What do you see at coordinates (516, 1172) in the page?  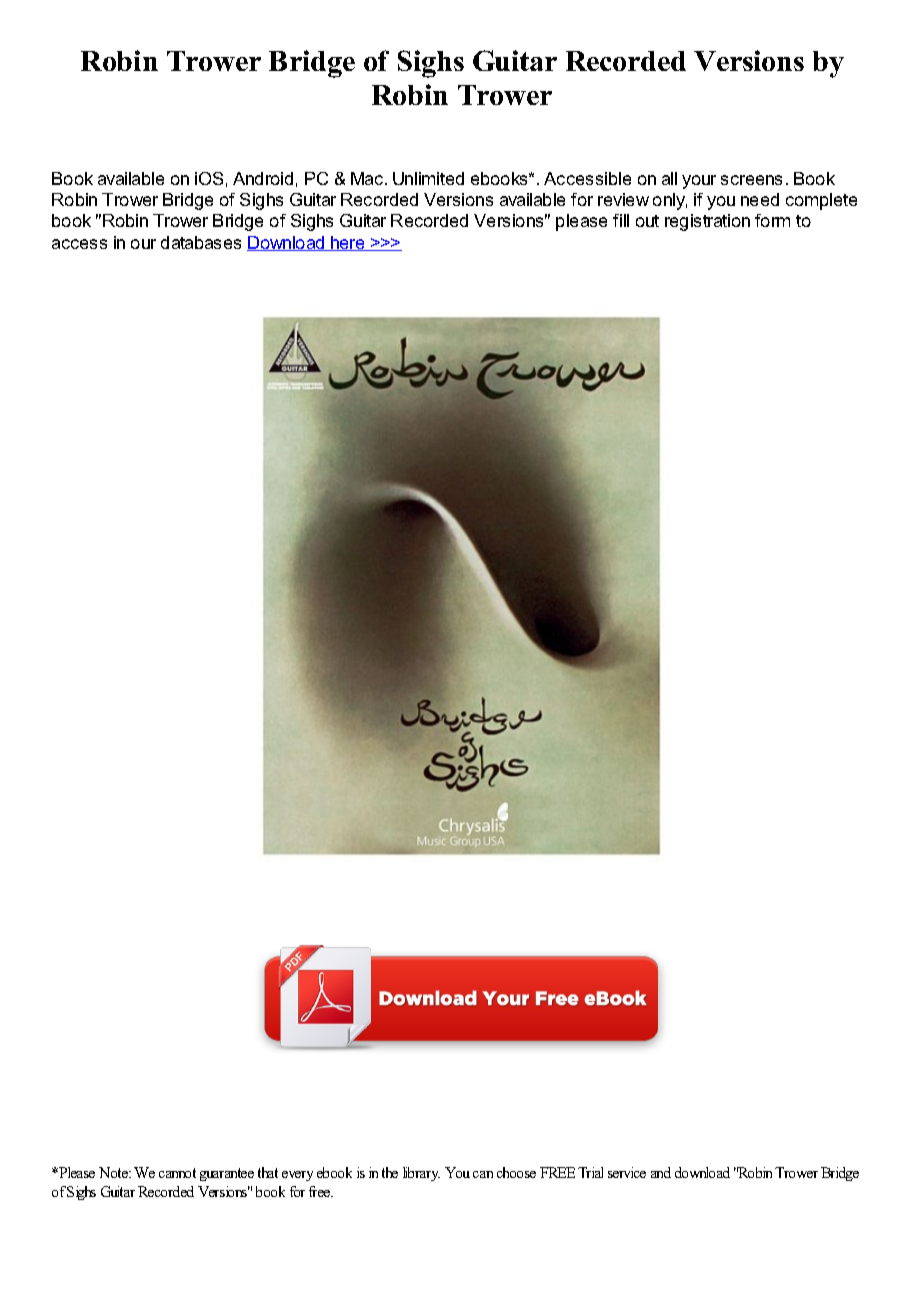 I see `choose` at bounding box center [516, 1172].
